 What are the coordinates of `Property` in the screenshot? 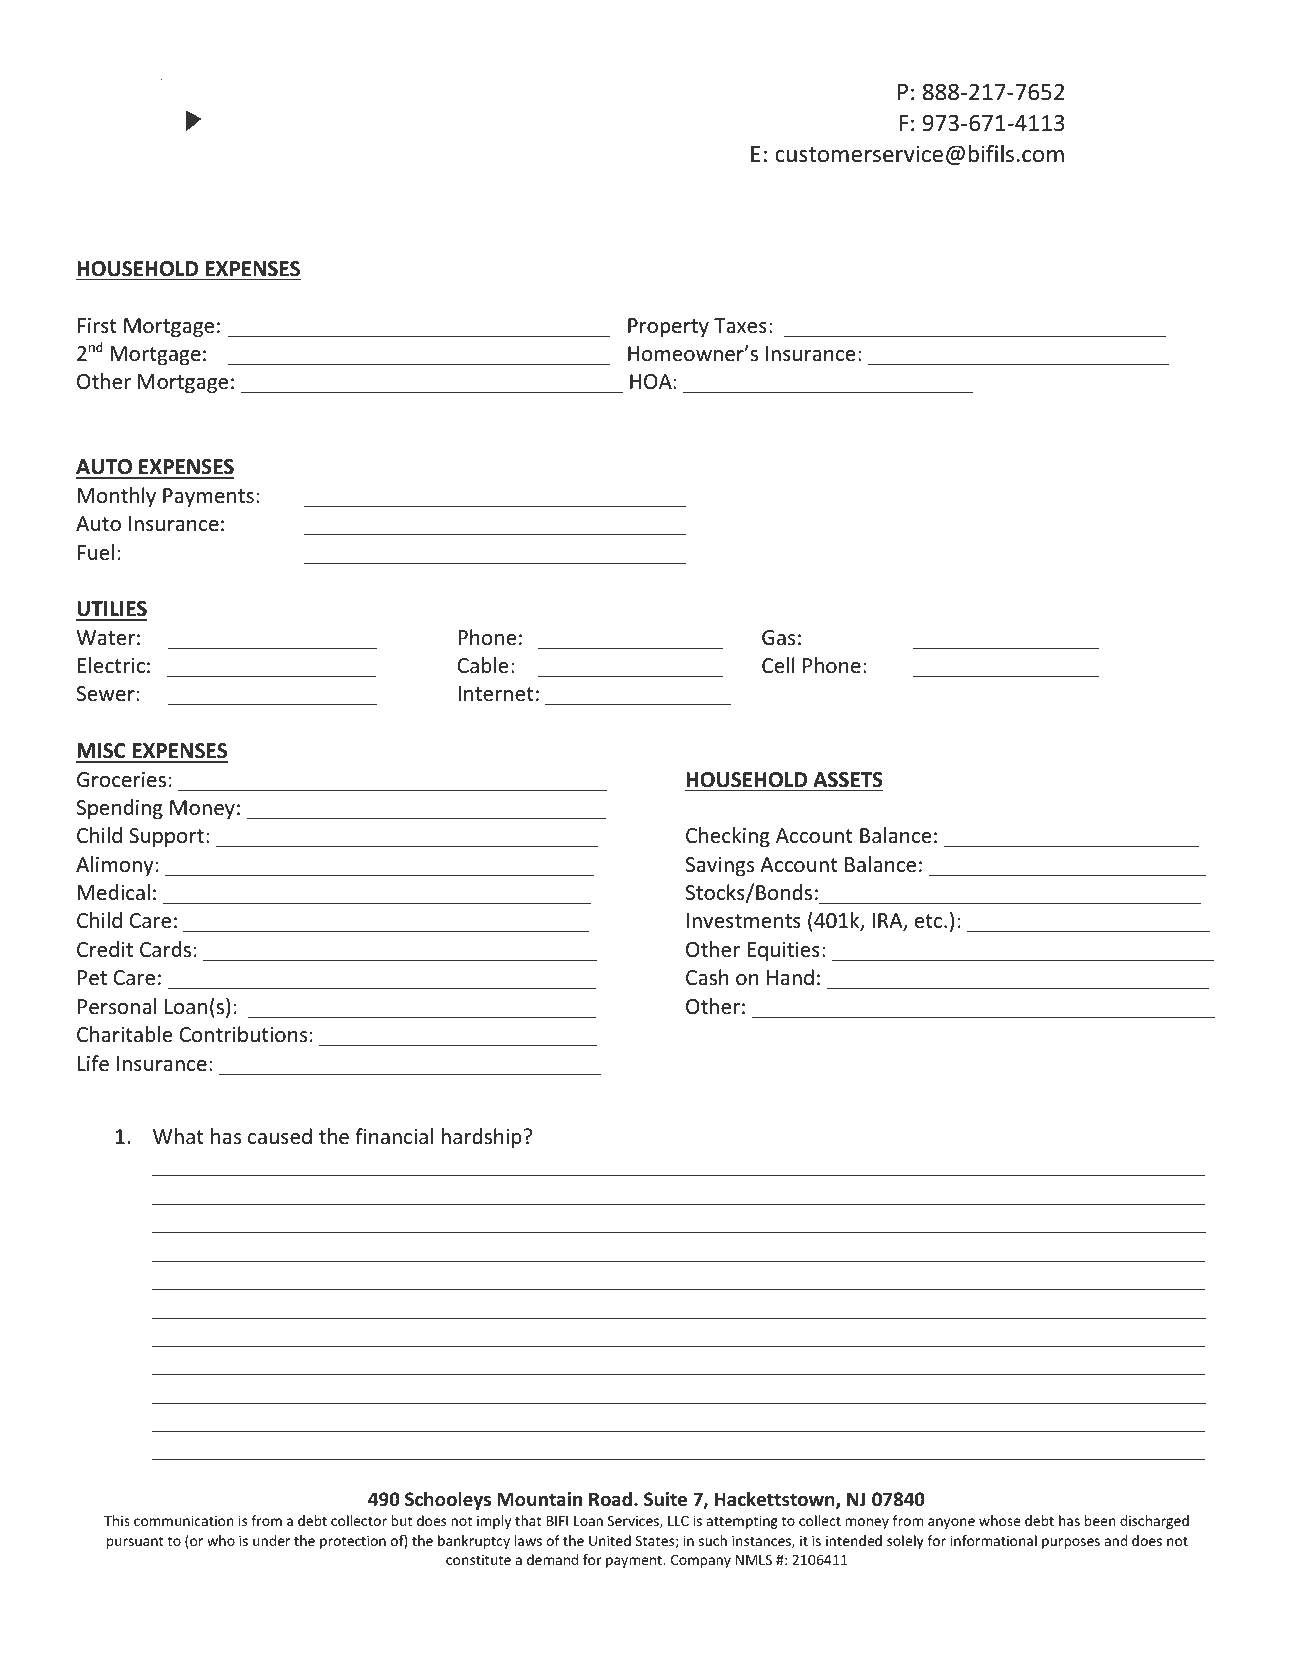 It's located at (668, 327).
